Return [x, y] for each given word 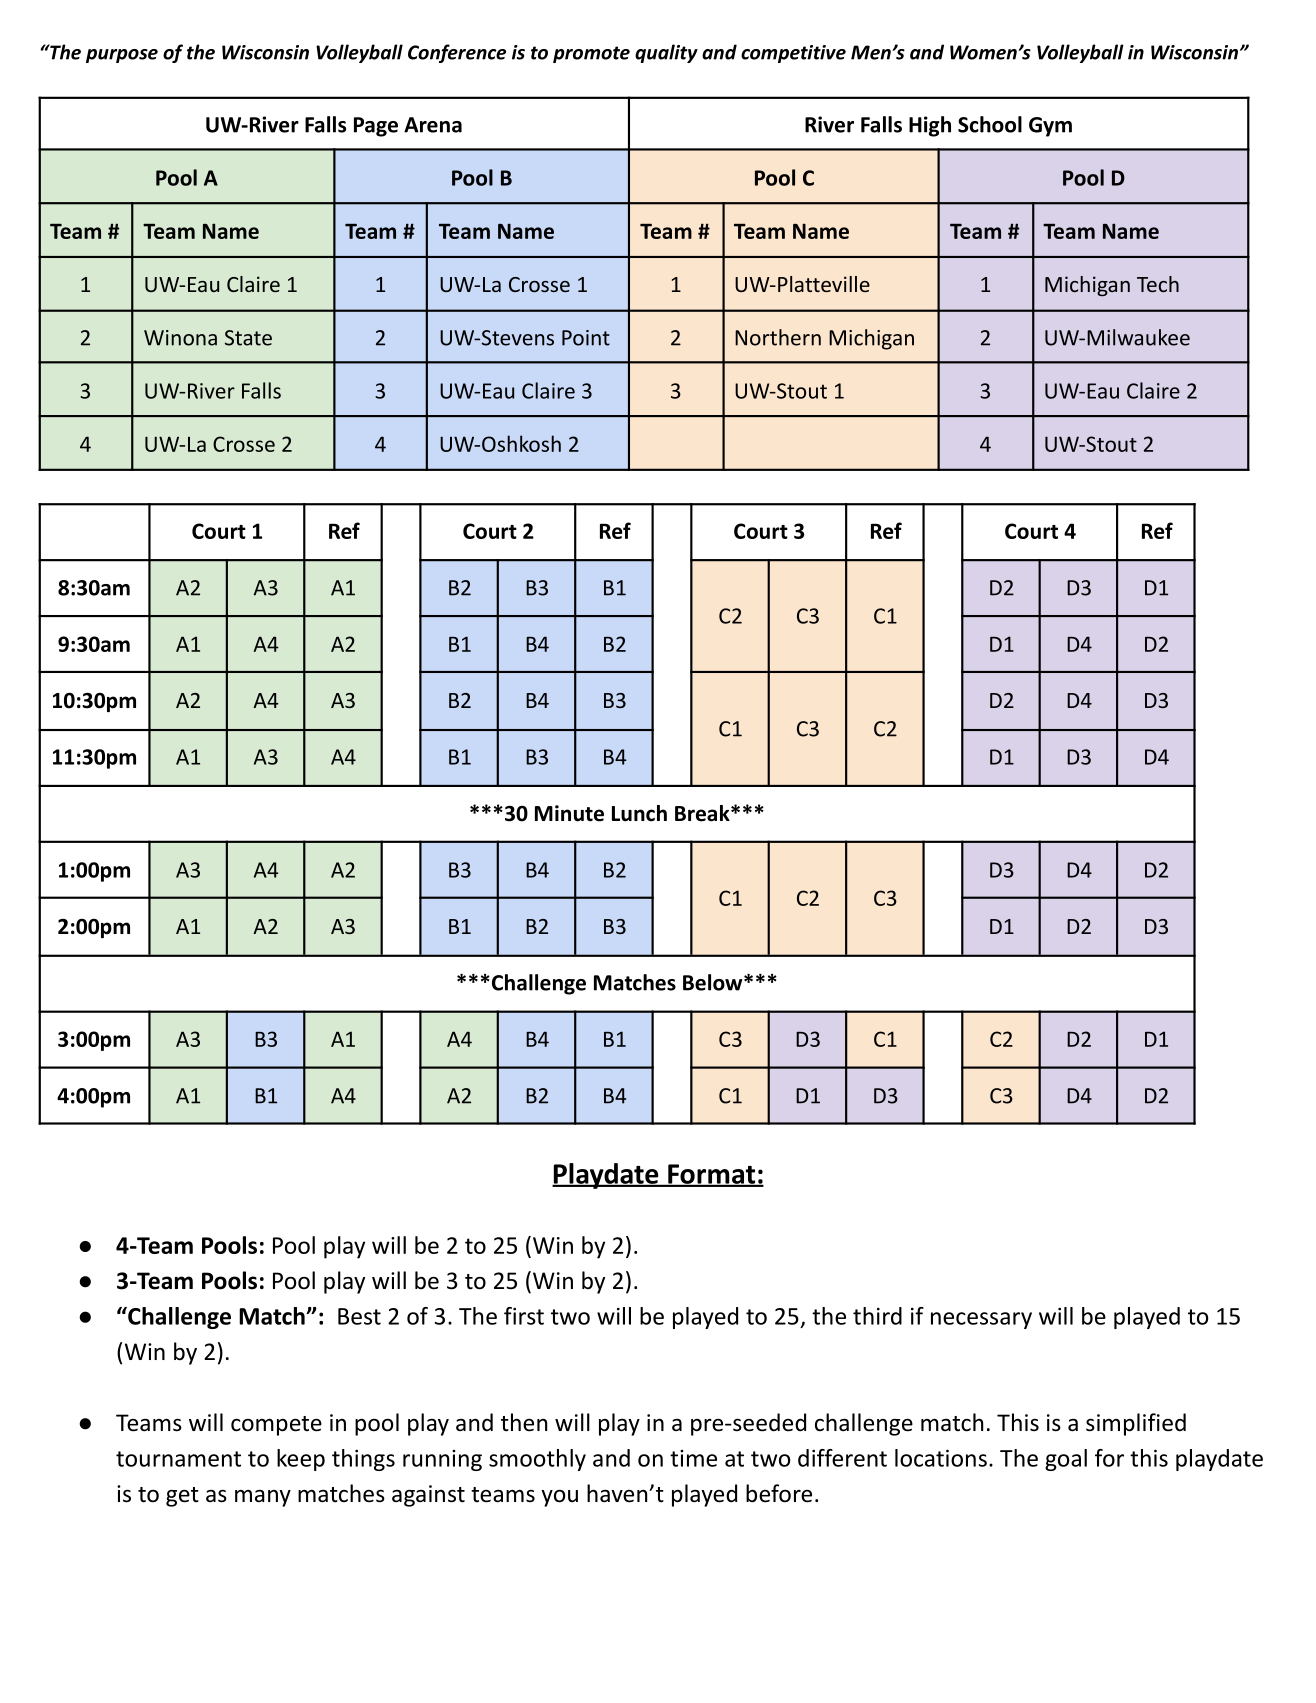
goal [1066, 1460]
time [693, 1458]
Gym [1050, 127]
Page [376, 127]
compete [276, 1426]
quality [666, 53]
